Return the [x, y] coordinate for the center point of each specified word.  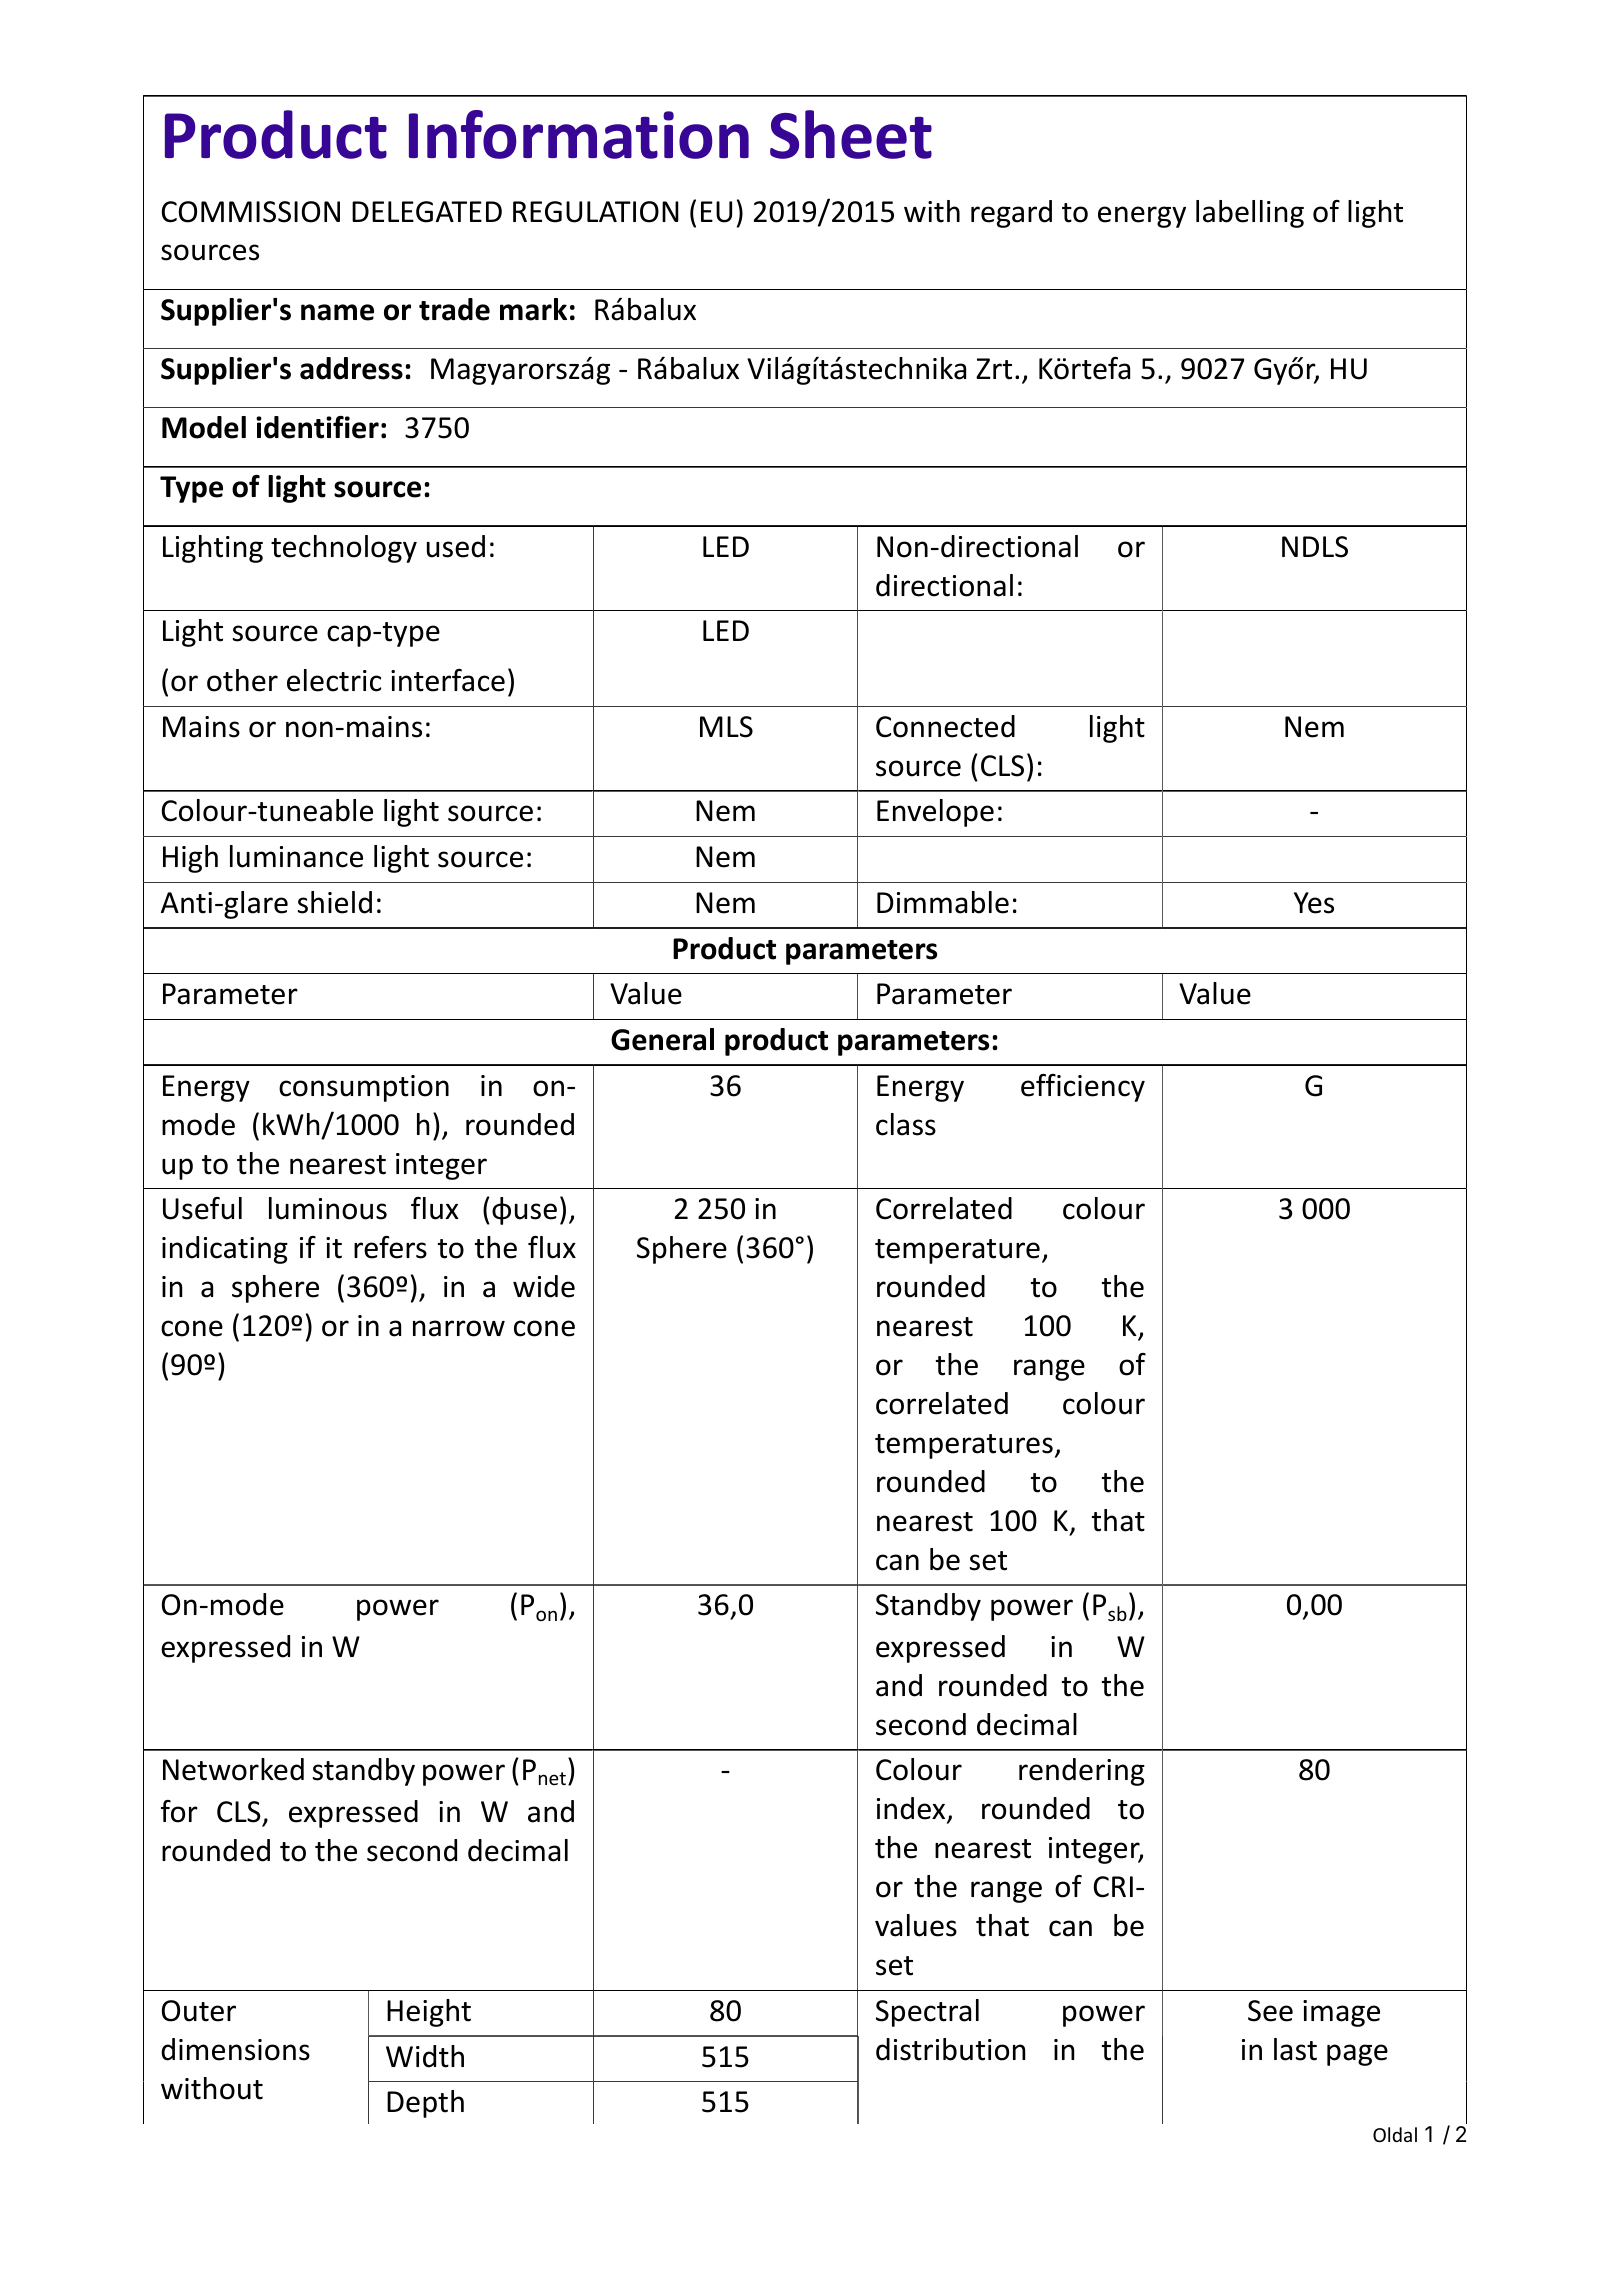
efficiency [1083, 1088]
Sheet [851, 134]
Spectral [927, 2013]
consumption [364, 1088]
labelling [1250, 214]
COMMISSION [251, 212]
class [906, 1124]
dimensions [235, 2049]
